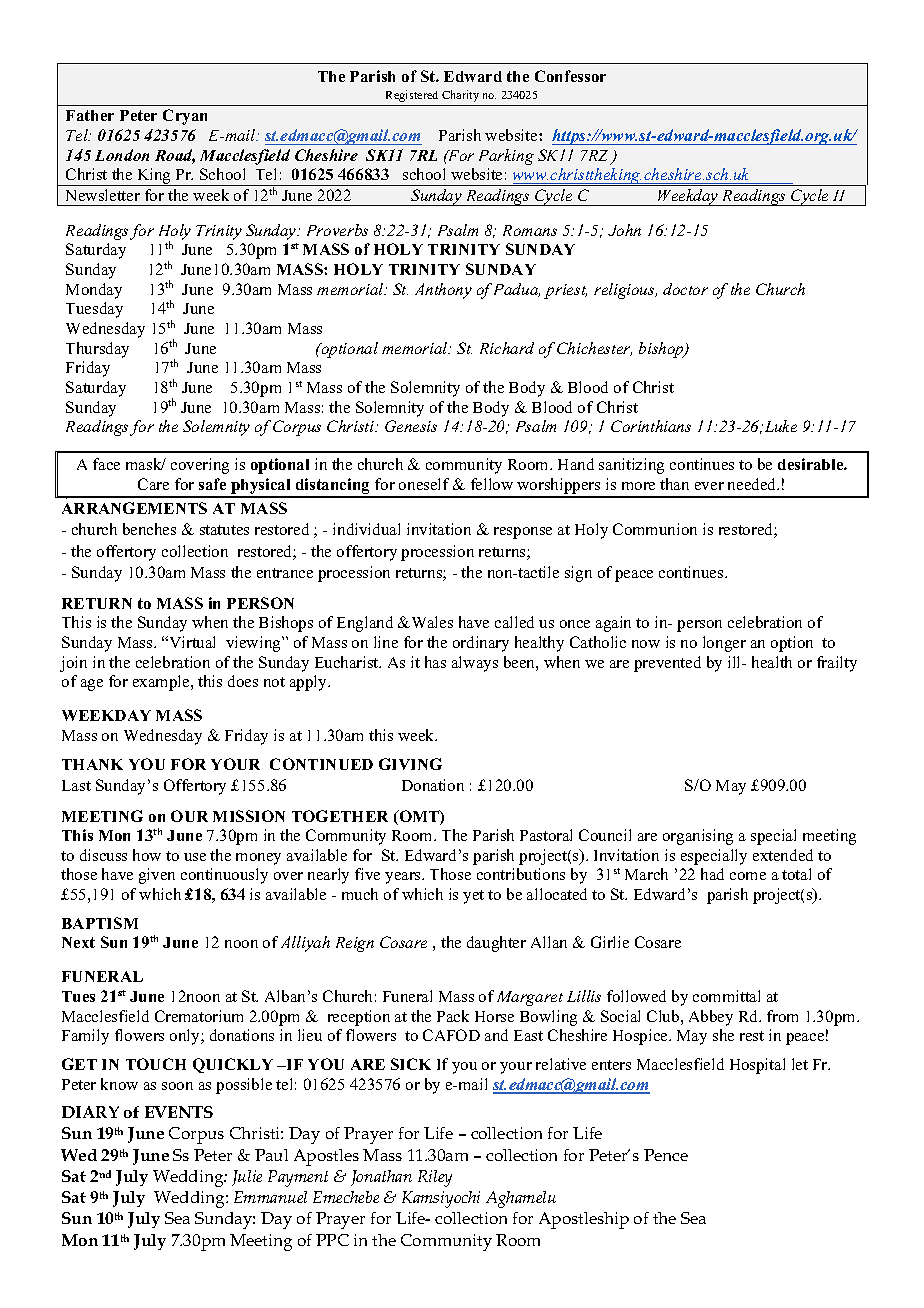 This screenshot has width=924, height=1308. I want to click on Charity, so click(460, 96).
